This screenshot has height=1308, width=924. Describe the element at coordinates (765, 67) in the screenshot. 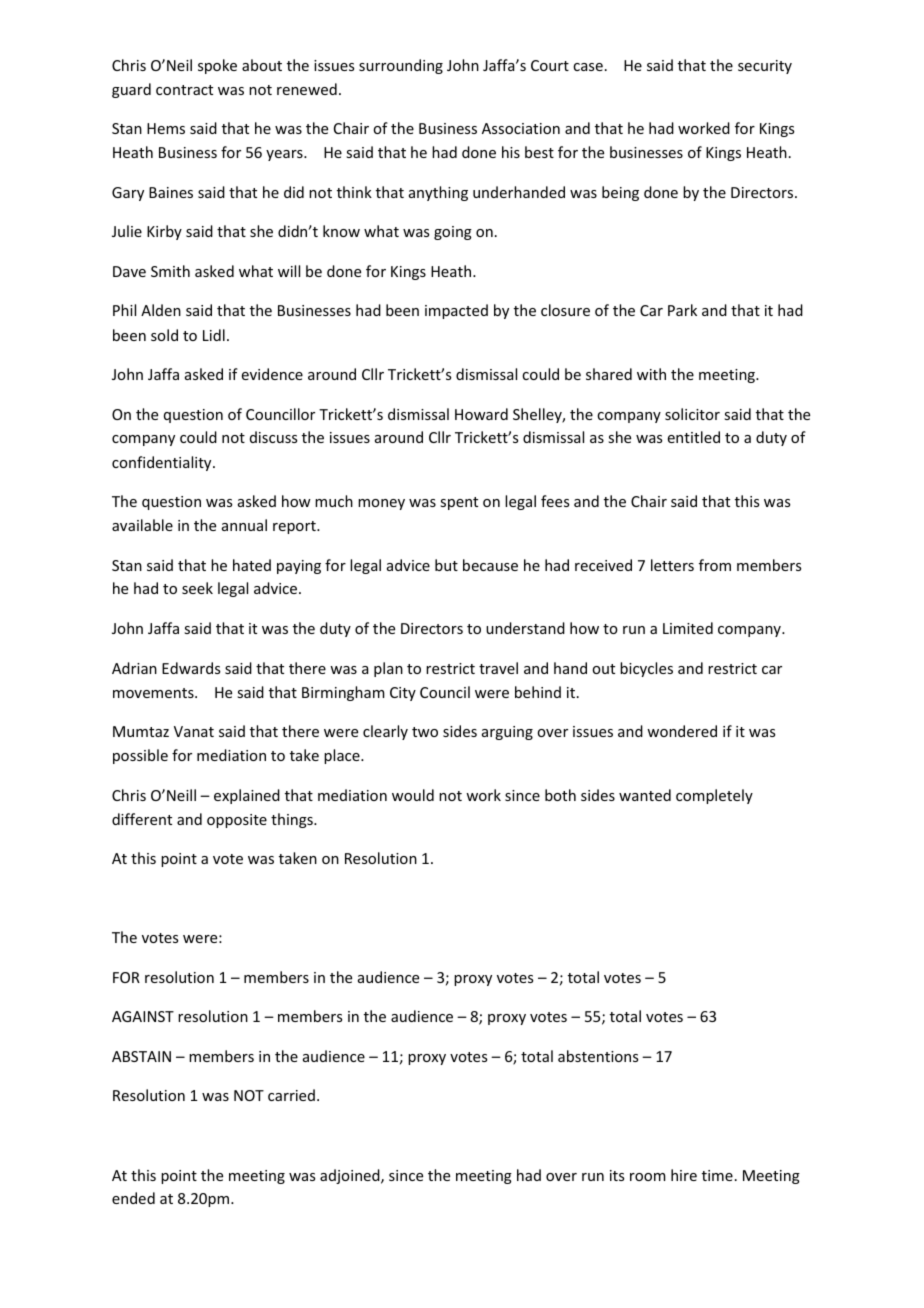

I see `security` at that location.
